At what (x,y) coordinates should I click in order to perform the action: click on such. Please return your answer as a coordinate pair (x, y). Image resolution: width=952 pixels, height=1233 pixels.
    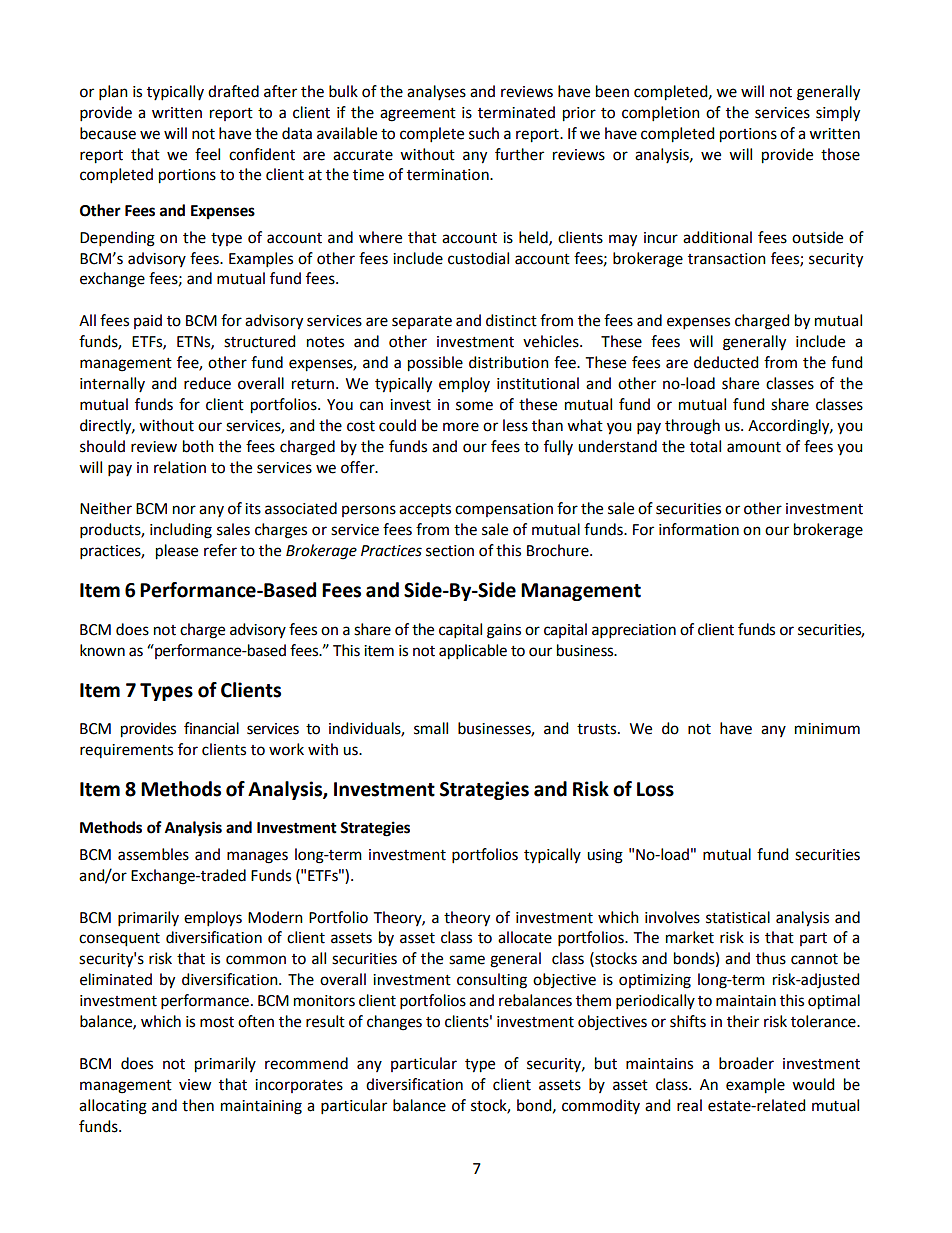
    Looking at the image, I should click on (484, 133).
